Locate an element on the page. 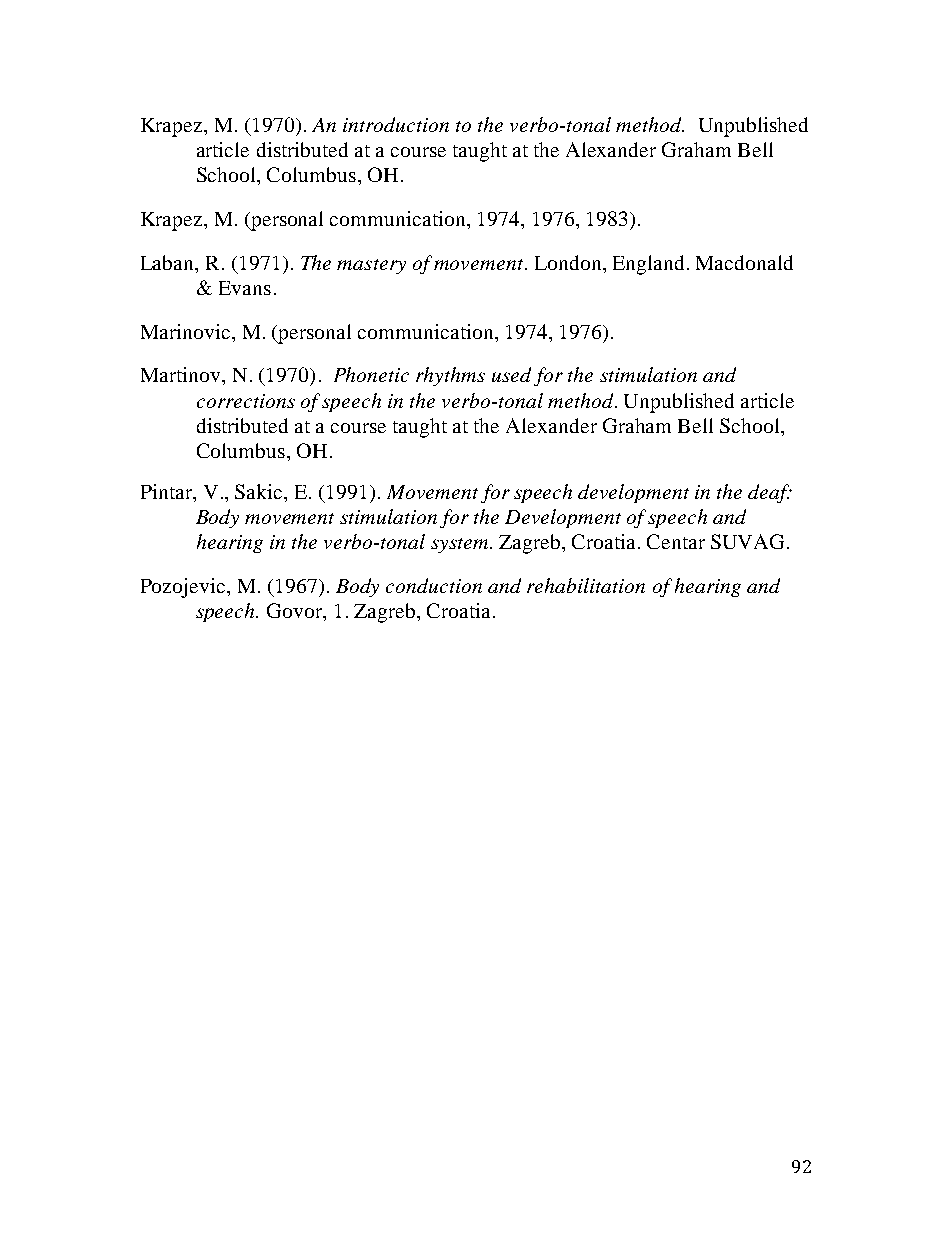  rhythms is located at coordinates (450, 376).
